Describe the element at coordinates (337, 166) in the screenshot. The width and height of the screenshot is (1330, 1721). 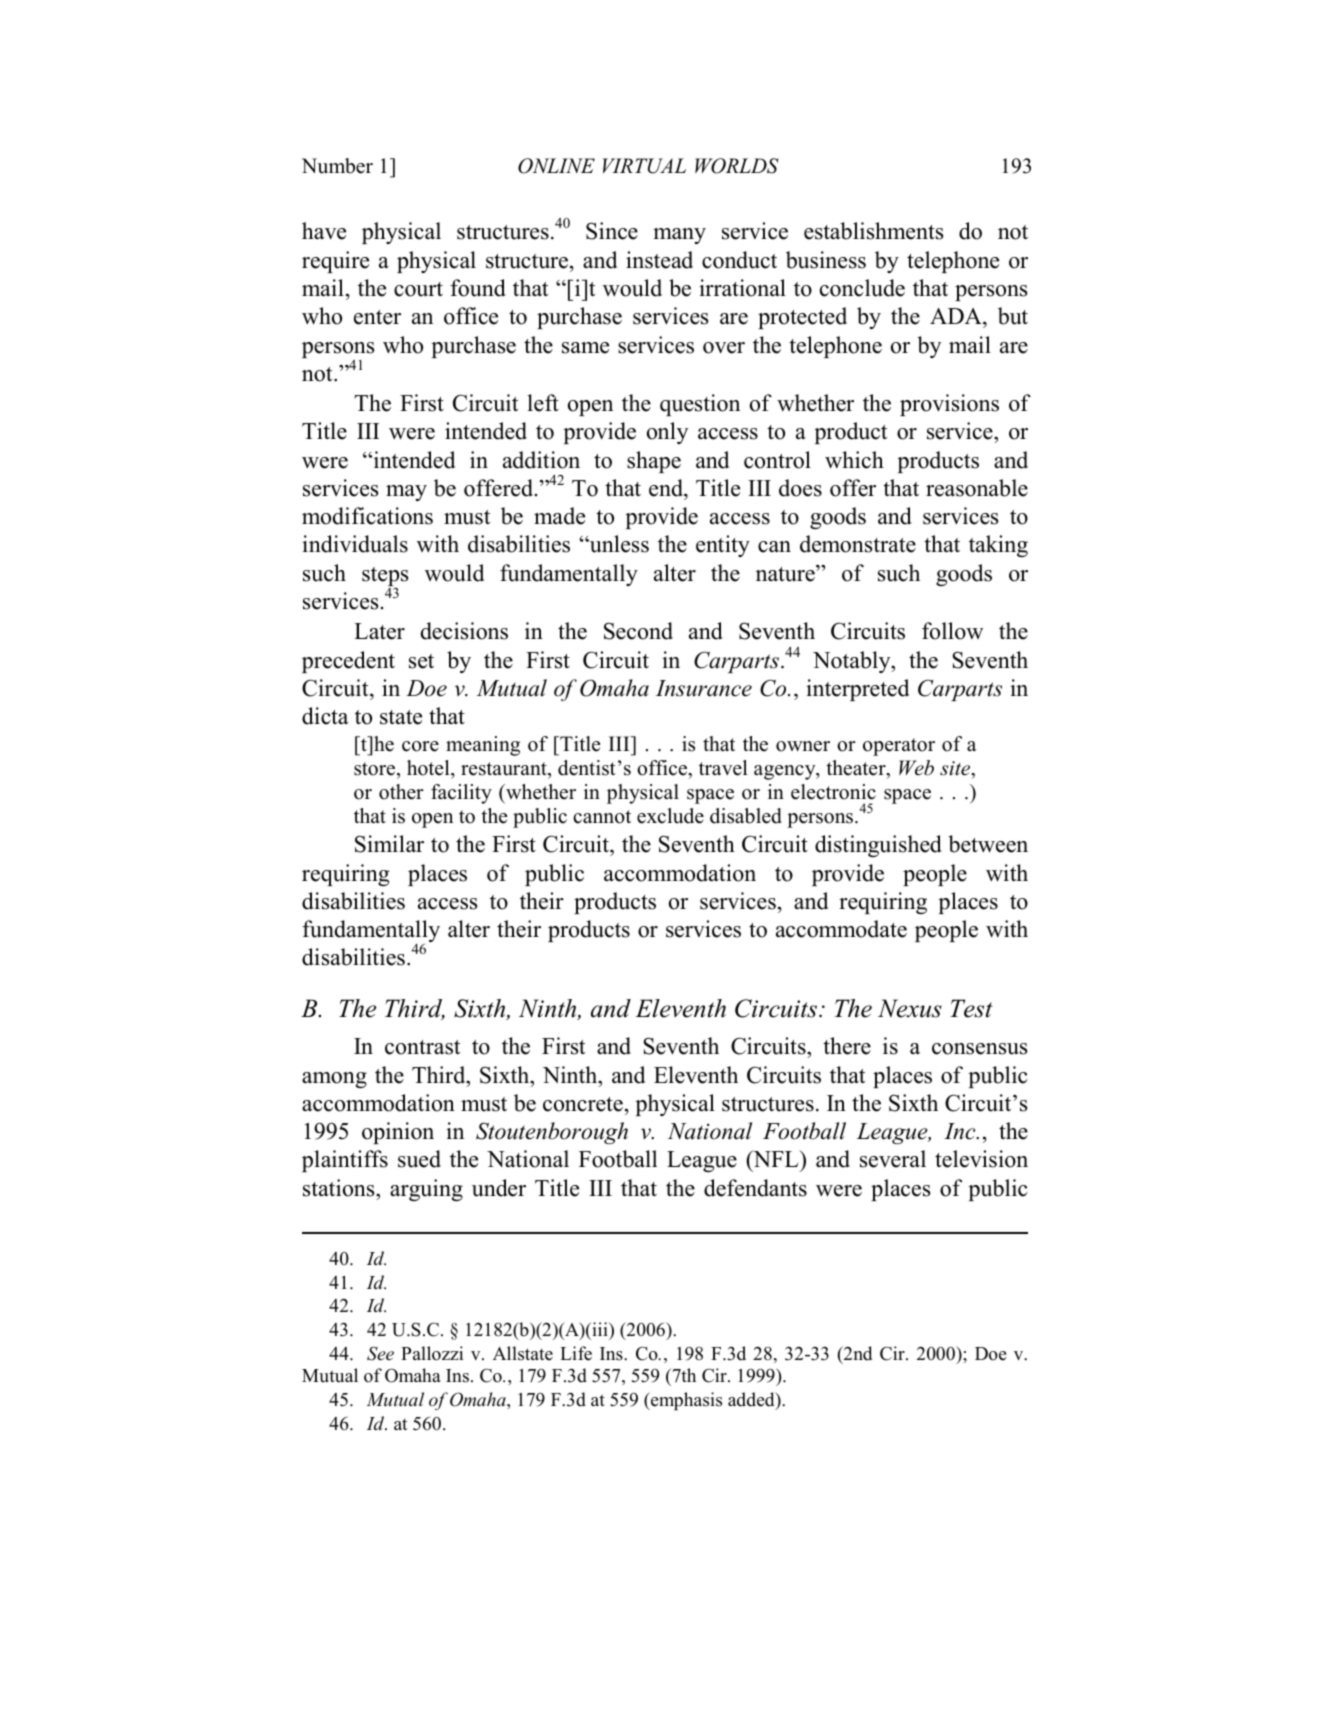
I see `Number` at that location.
